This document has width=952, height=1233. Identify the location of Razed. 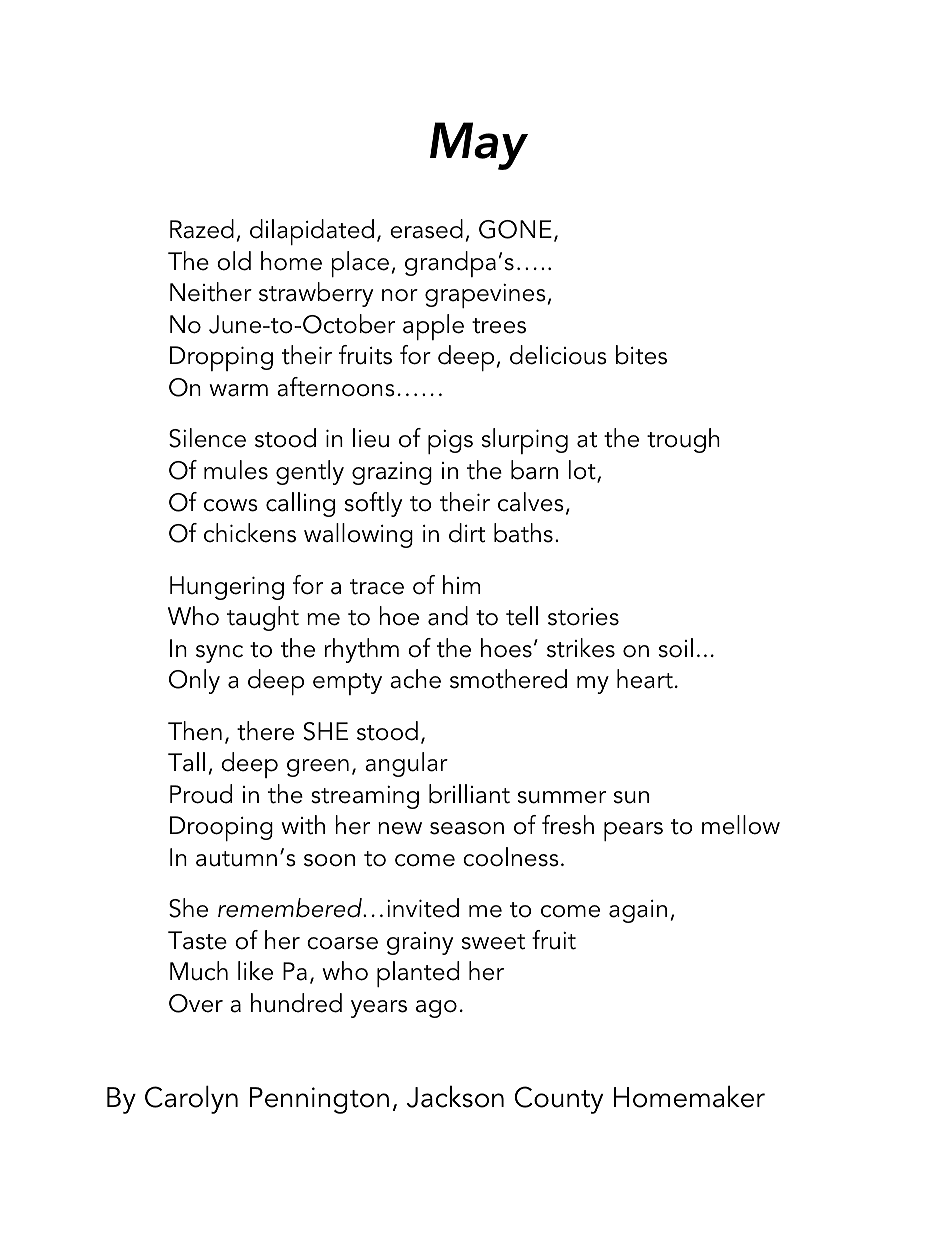
(202, 229).
